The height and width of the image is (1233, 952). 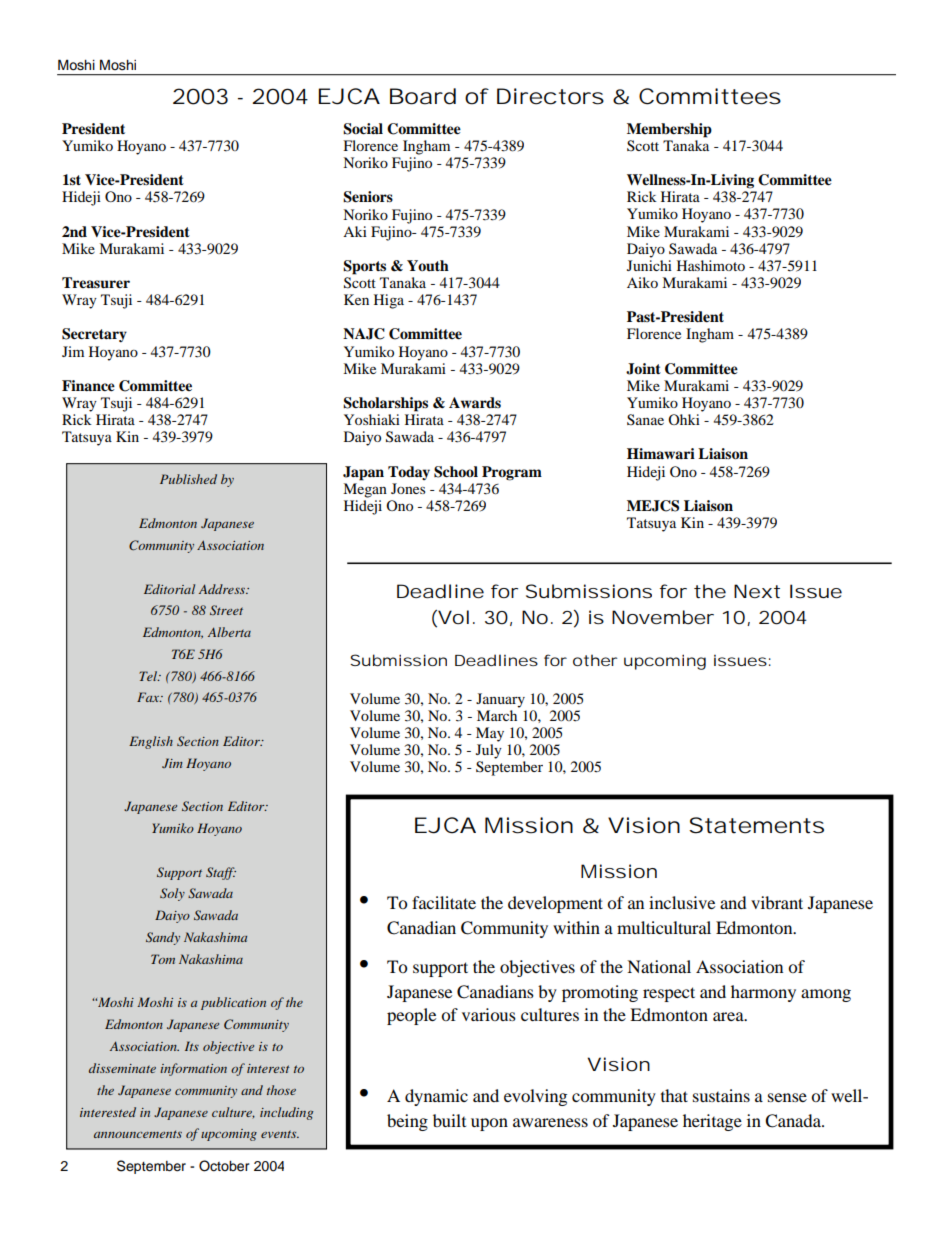 I want to click on facilitate, so click(x=444, y=902).
